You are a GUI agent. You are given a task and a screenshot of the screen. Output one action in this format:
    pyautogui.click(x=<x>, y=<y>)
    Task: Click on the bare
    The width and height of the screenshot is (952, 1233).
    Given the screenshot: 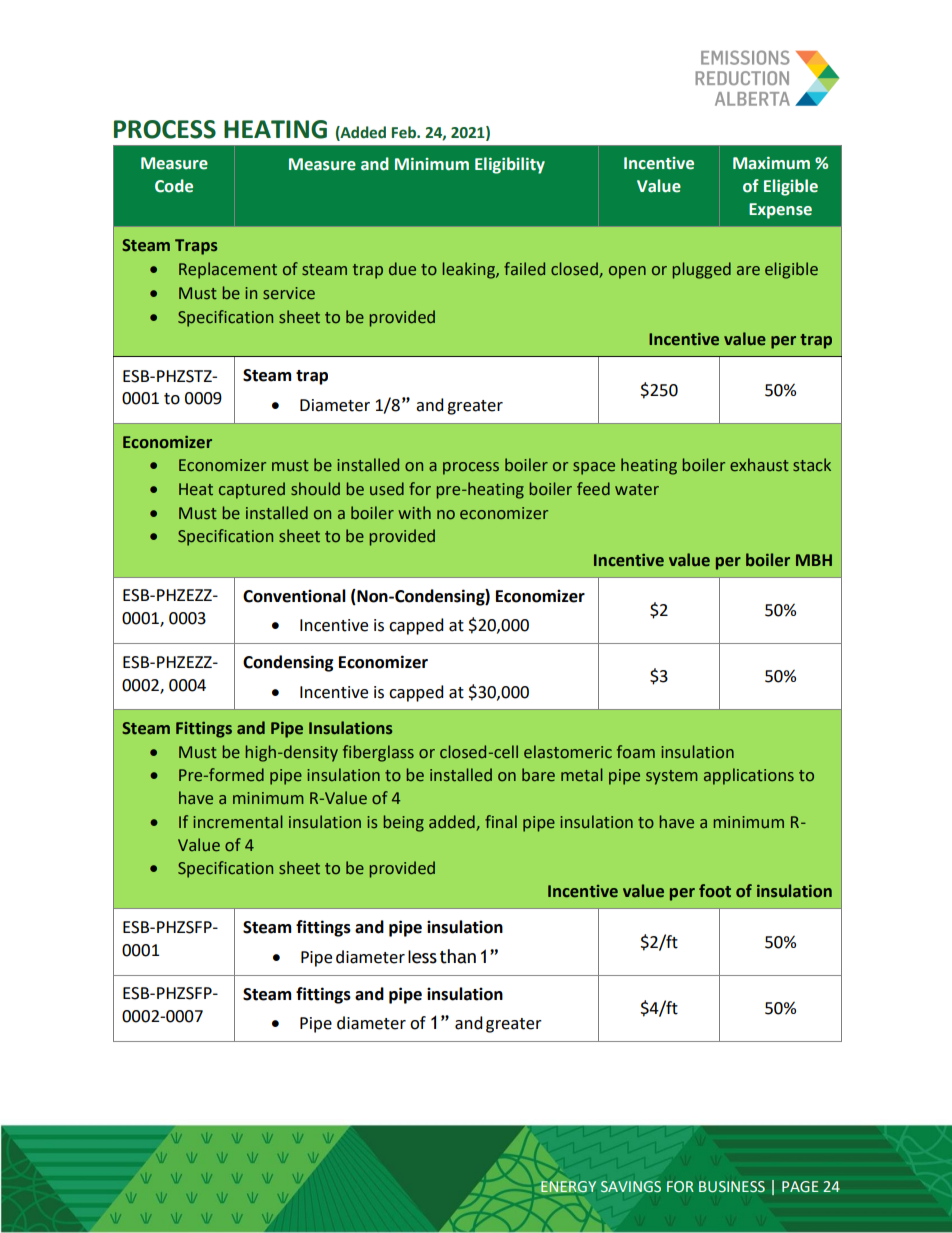 What is the action you would take?
    pyautogui.click(x=538, y=775)
